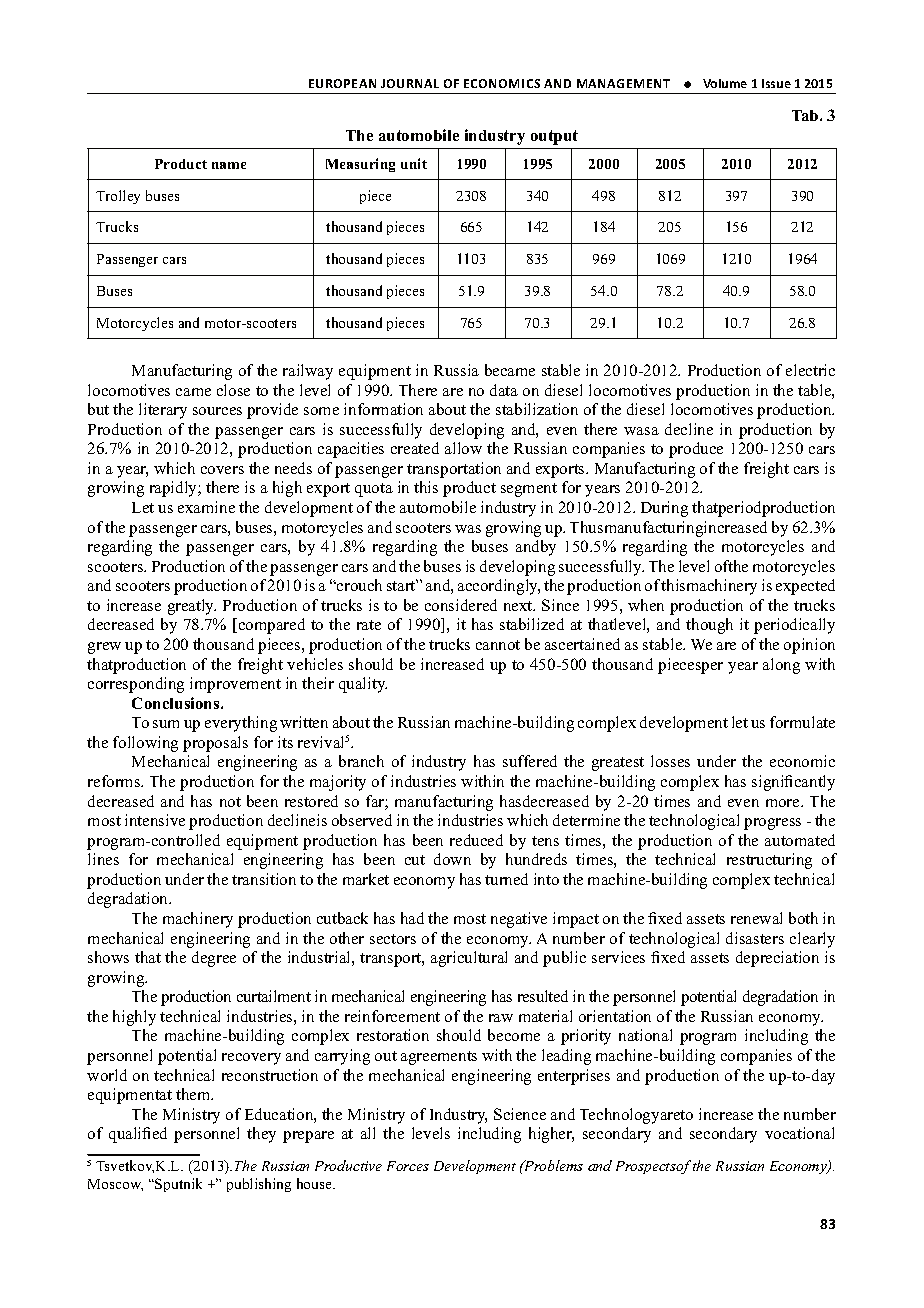 This screenshot has width=924, height=1308. Describe the element at coordinates (163, 411) in the screenshot. I see `literary` at that location.
